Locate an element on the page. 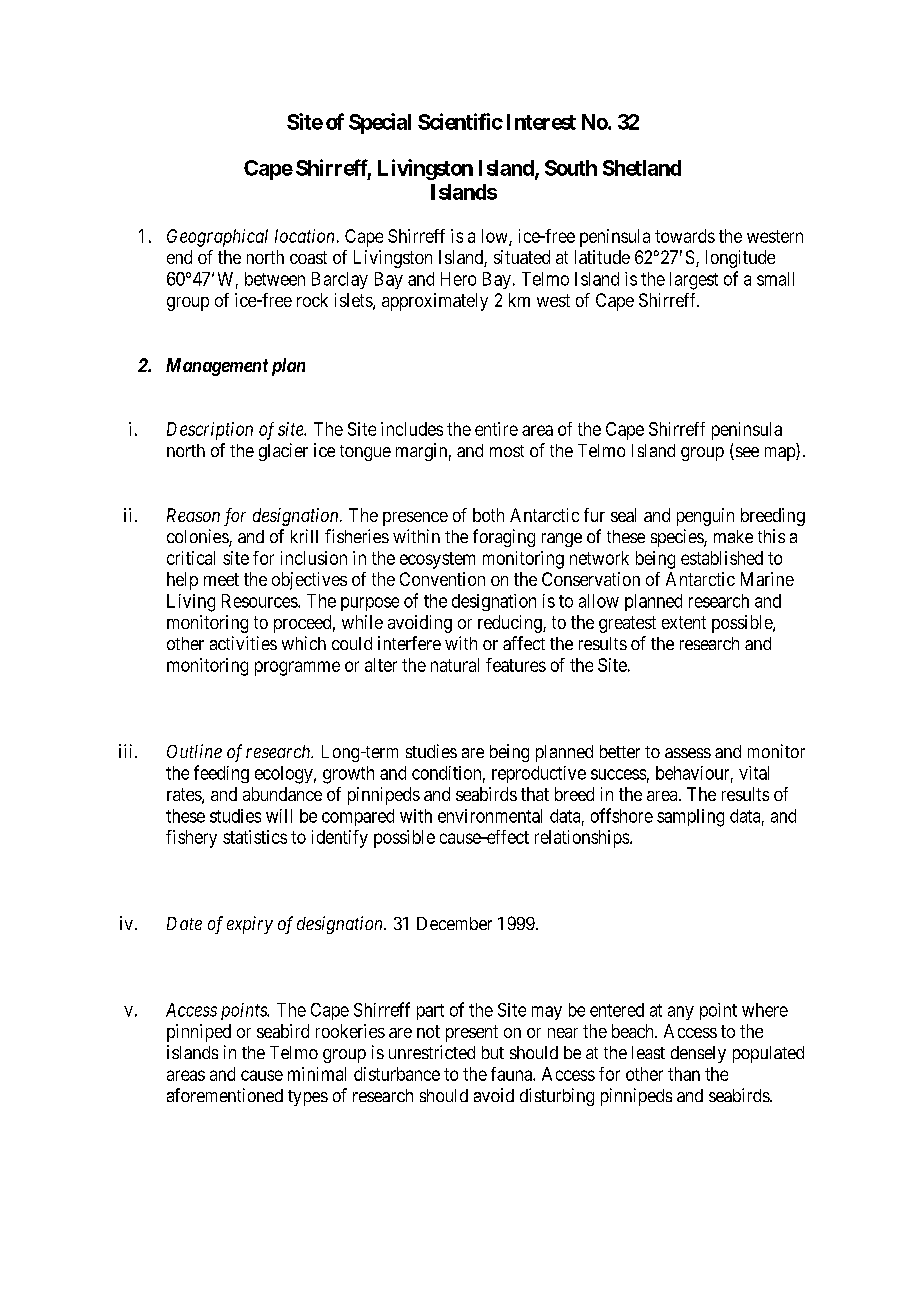 Image resolution: width=924 pixels, height=1308 pixels. Convention is located at coordinates (442, 579).
